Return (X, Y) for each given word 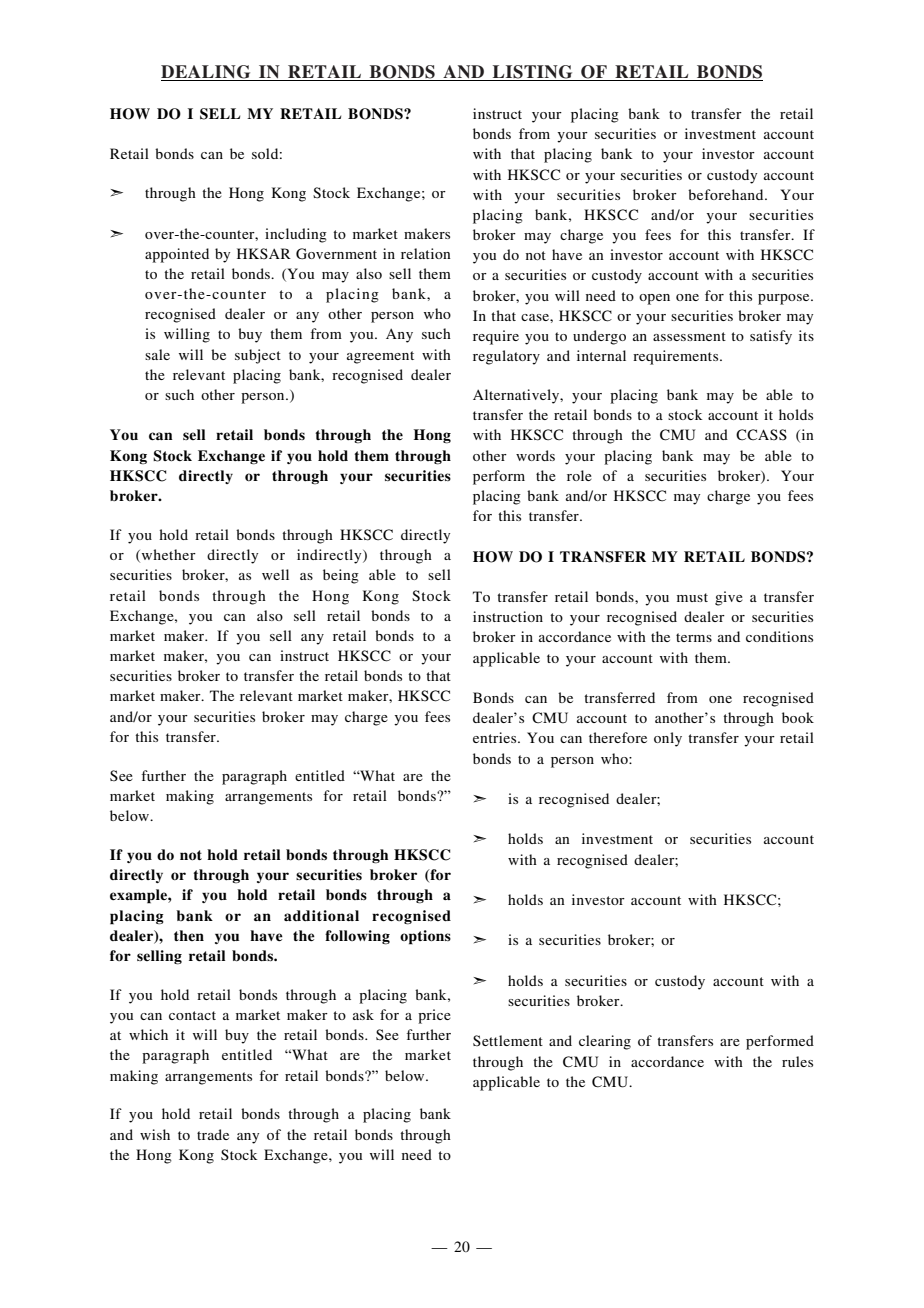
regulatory (506, 357)
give (729, 598)
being (341, 576)
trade (213, 1134)
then (189, 935)
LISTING (533, 73)
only (668, 739)
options (425, 937)
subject (258, 356)
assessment (689, 336)
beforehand (727, 194)
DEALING (207, 73)
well (275, 574)
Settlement (508, 1040)
